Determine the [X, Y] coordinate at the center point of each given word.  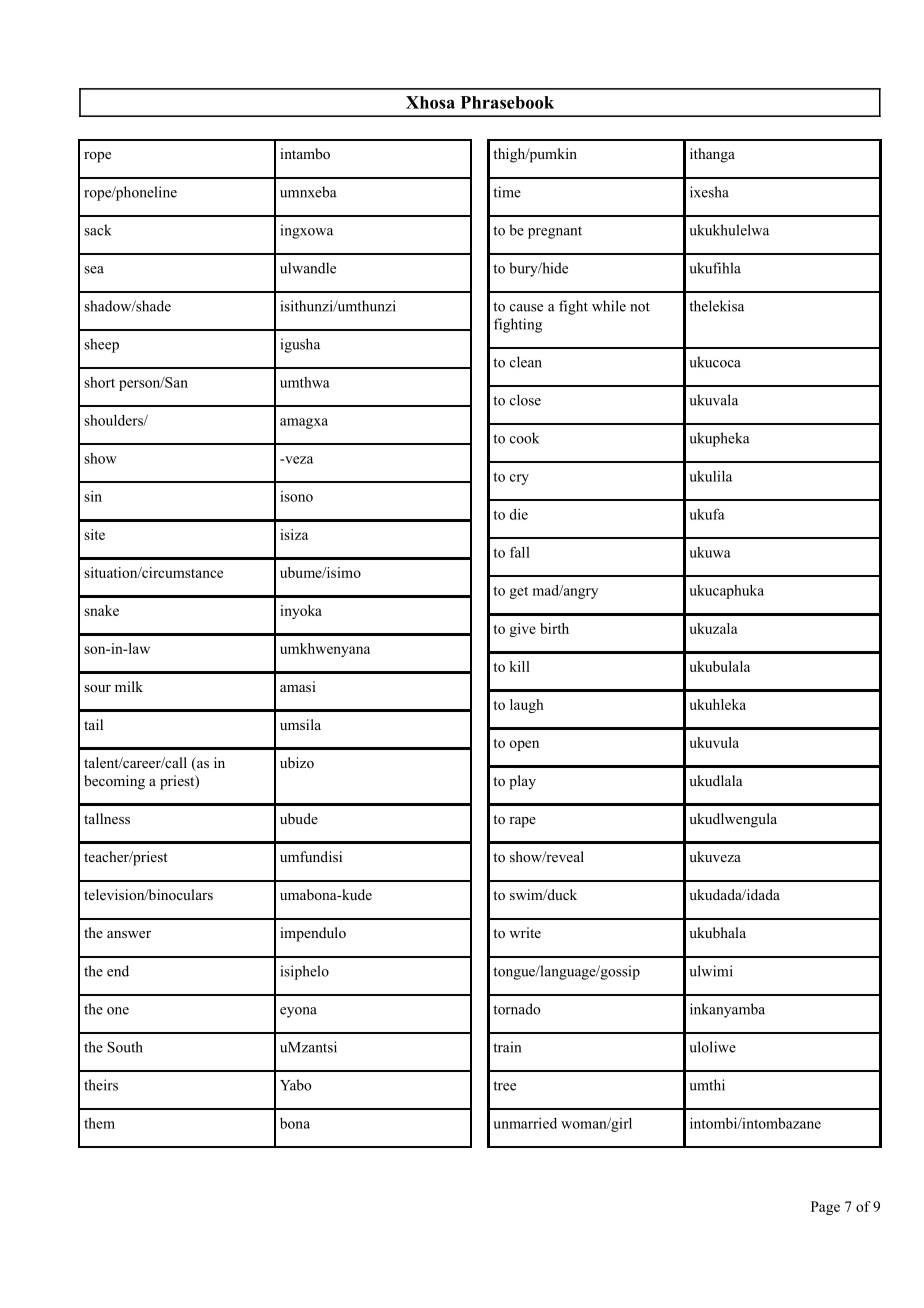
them [99, 1123]
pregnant [555, 232]
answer [129, 934]
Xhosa [430, 102]
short [99, 382]
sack [98, 230]
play [522, 782]
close [525, 400]
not [640, 307]
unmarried [525, 1123]
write [525, 932]
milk [129, 686]
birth [554, 628]
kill [520, 666]
